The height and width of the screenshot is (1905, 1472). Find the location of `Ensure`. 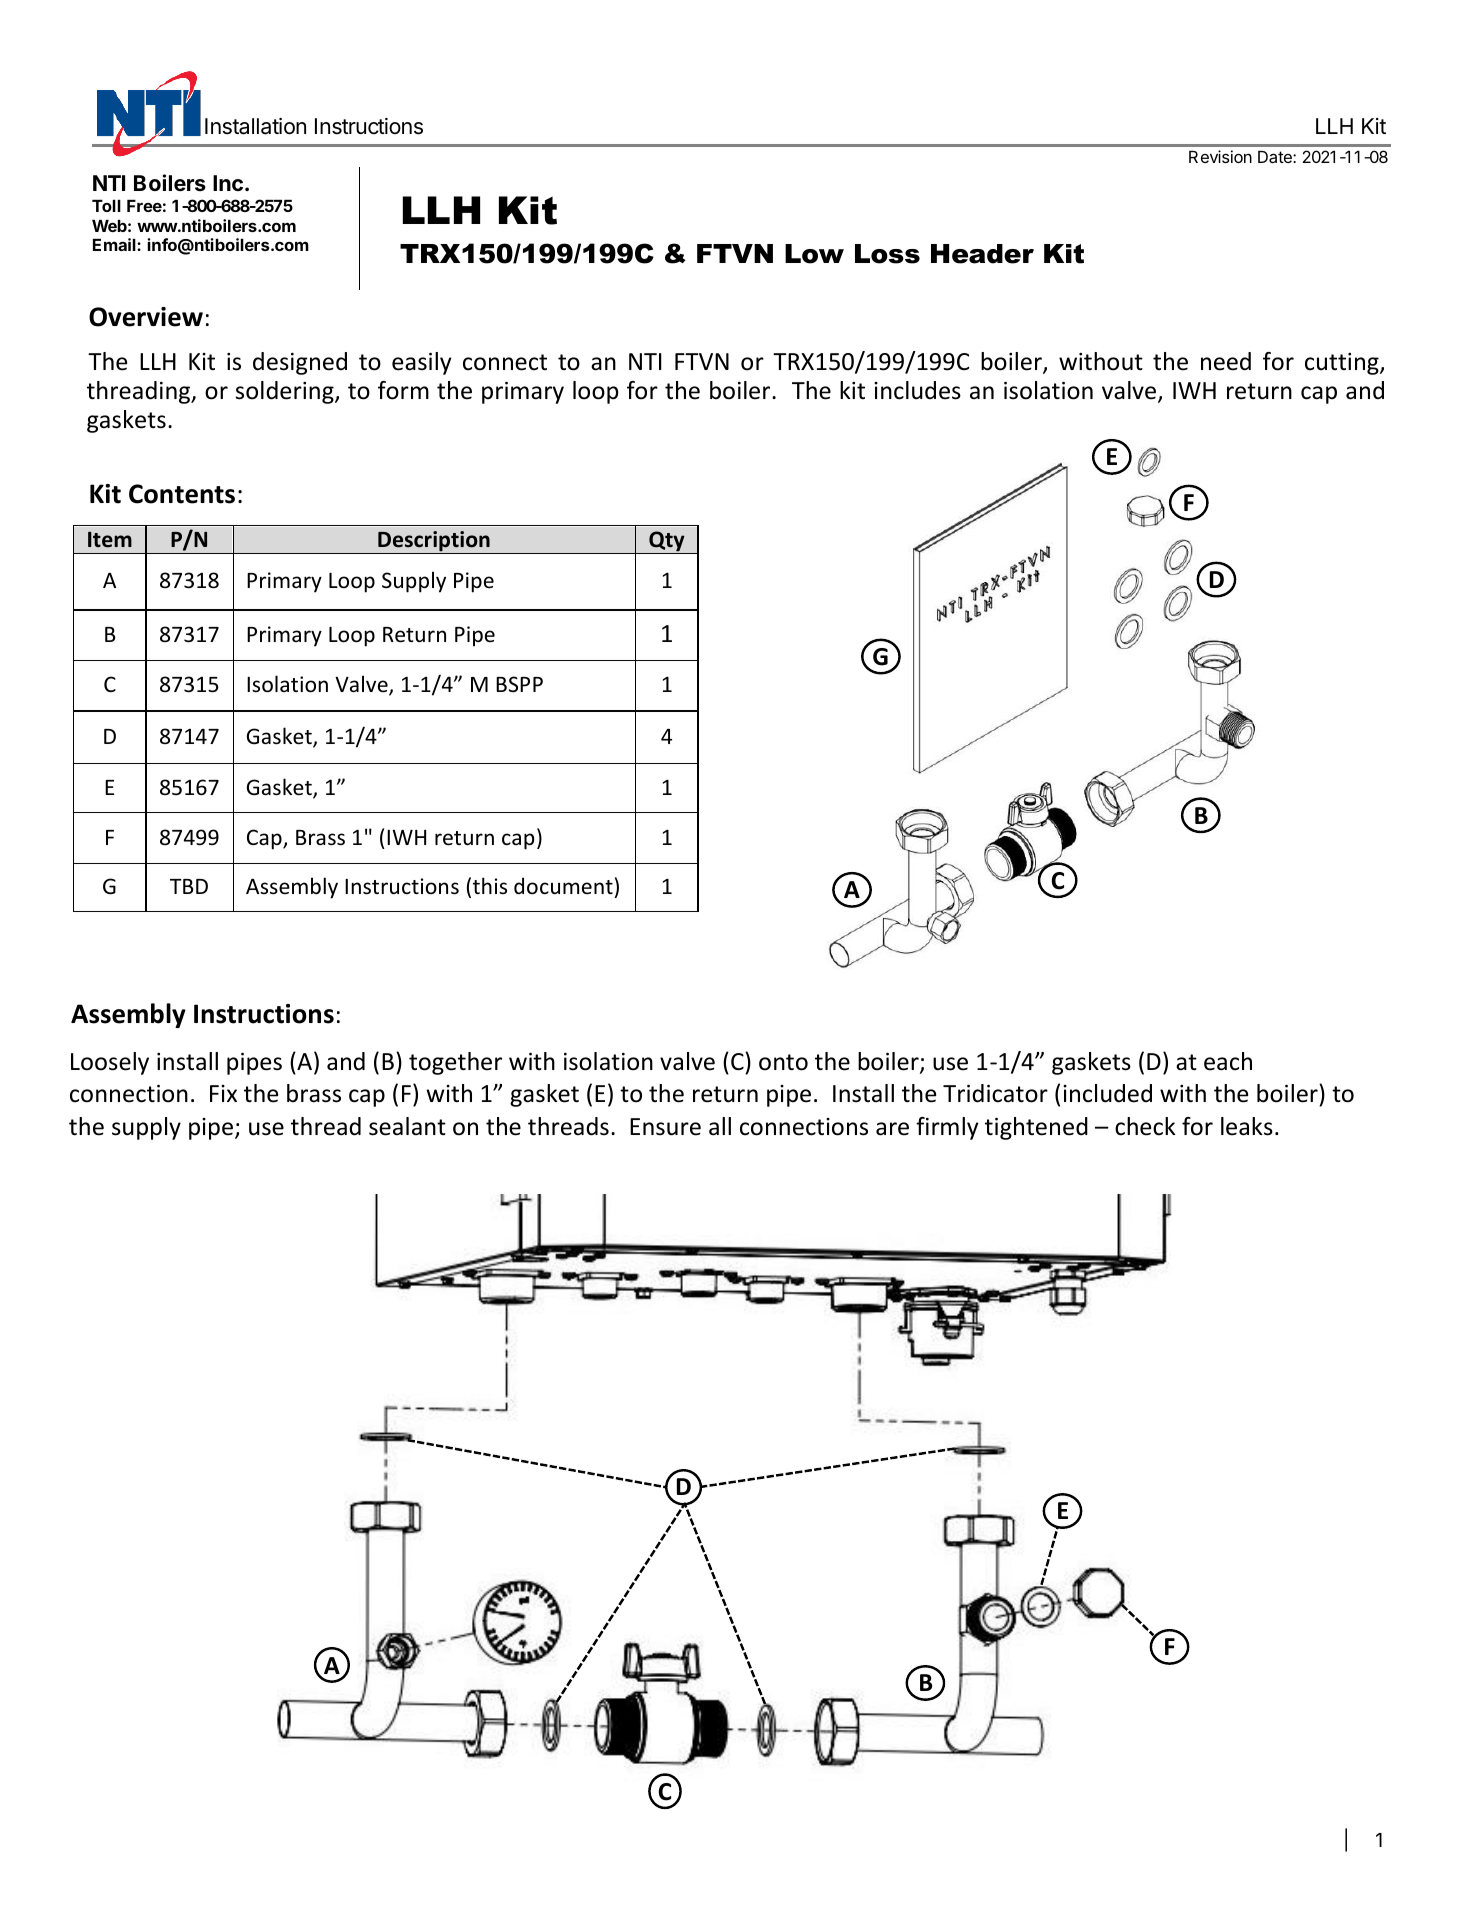

Ensure is located at coordinates (665, 1127).
